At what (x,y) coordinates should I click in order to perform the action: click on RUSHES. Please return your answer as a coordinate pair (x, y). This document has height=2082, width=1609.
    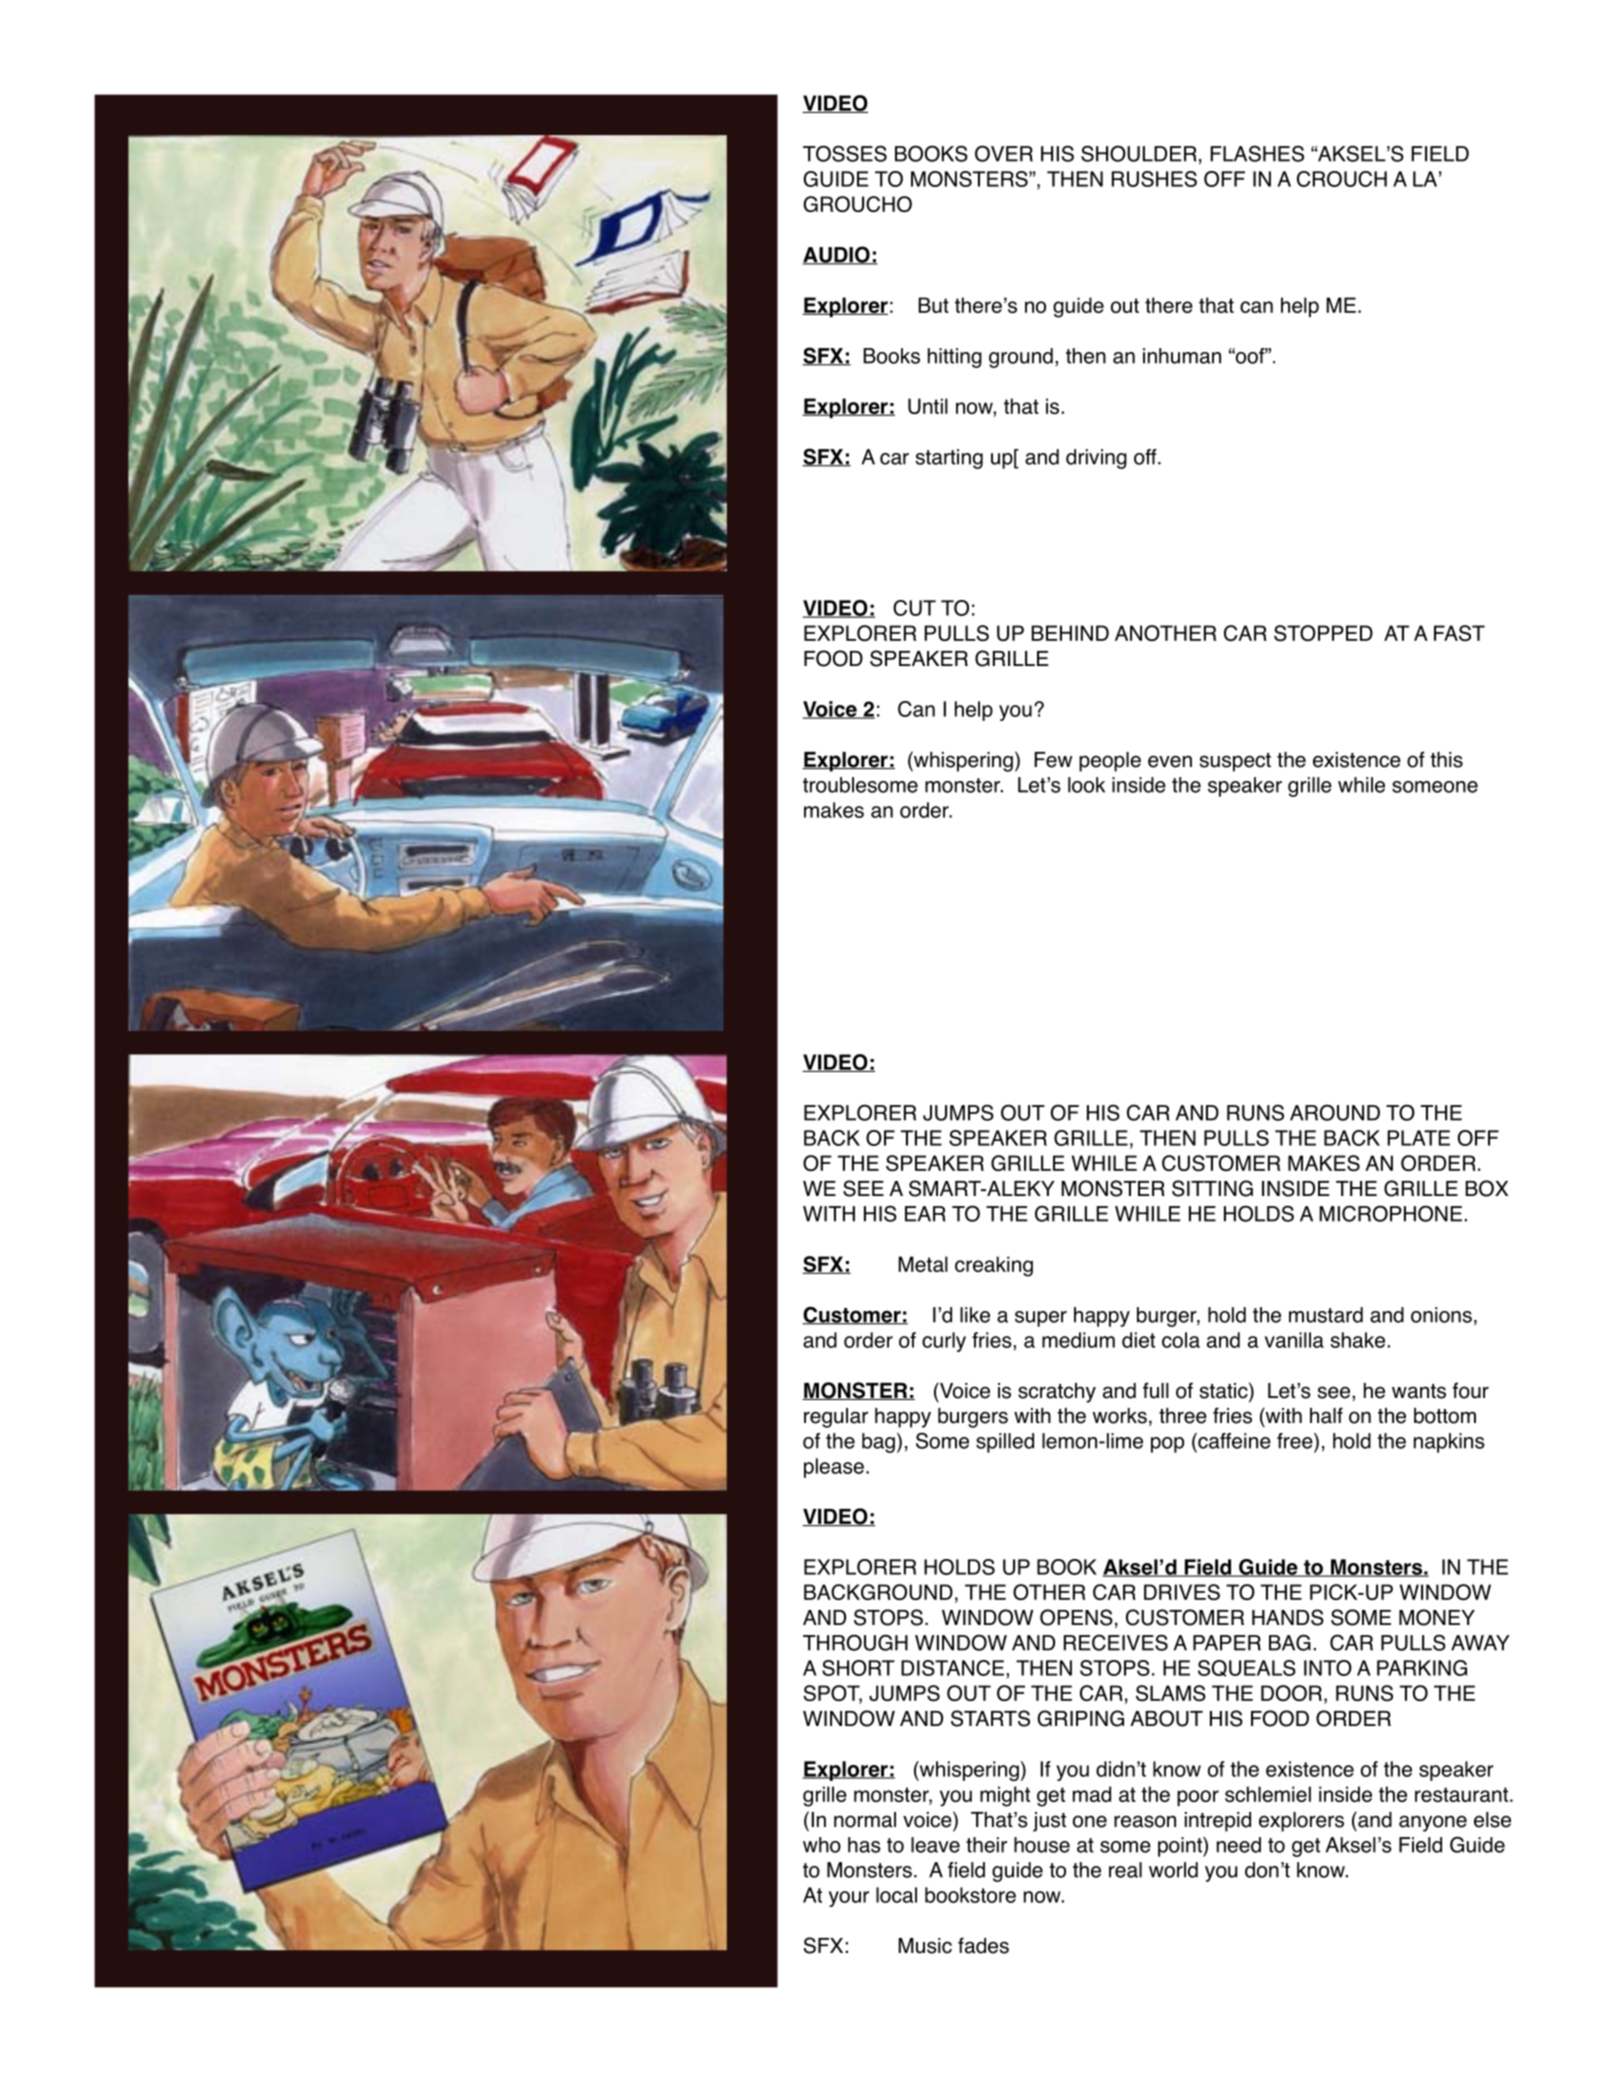
    Looking at the image, I should click on (1154, 179).
